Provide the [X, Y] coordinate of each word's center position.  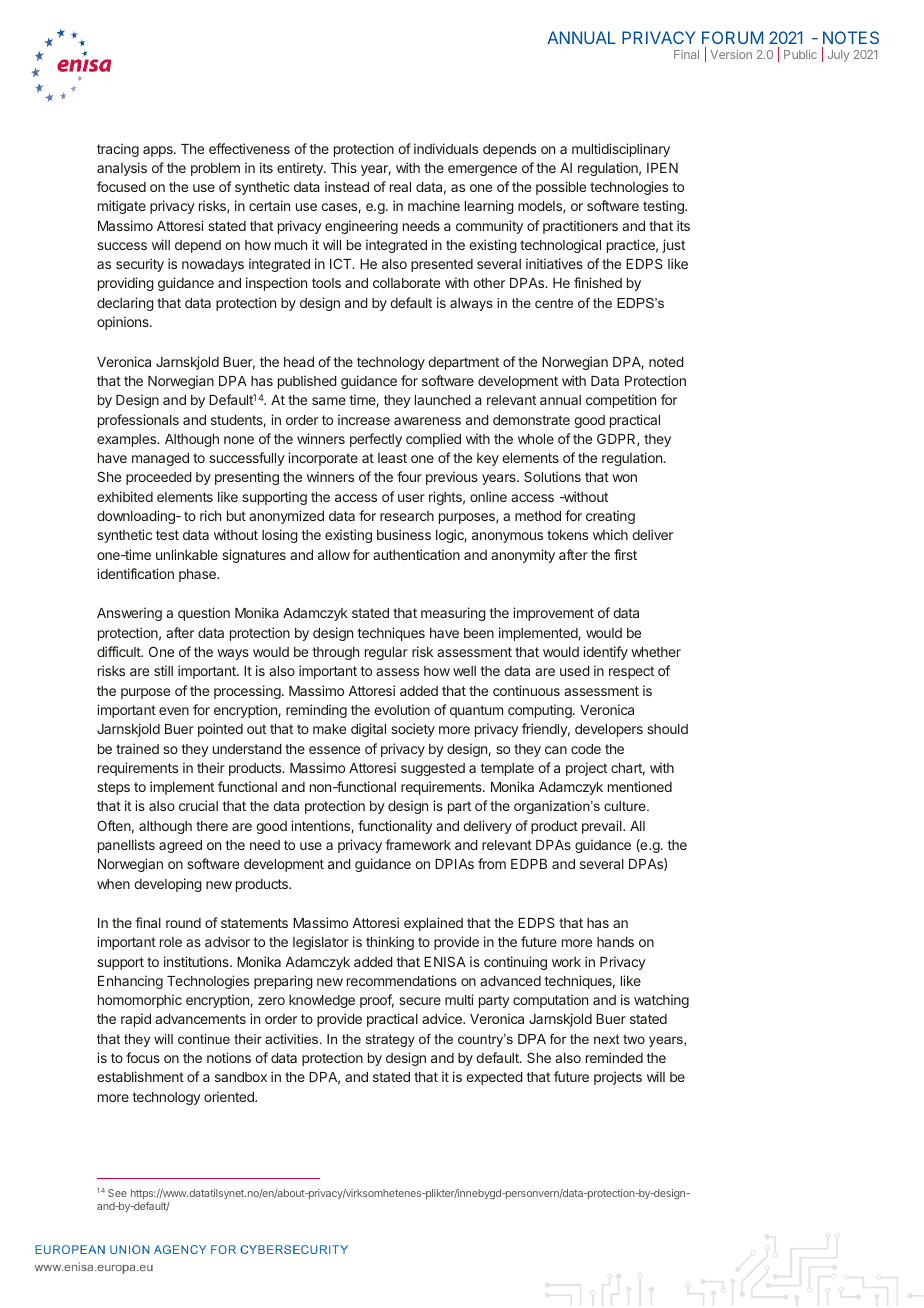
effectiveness [249, 148]
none [239, 440]
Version [731, 54]
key [488, 459]
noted [666, 362]
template [507, 769]
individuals [446, 148]
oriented [230, 1096]
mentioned [640, 786]
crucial [198, 805]
